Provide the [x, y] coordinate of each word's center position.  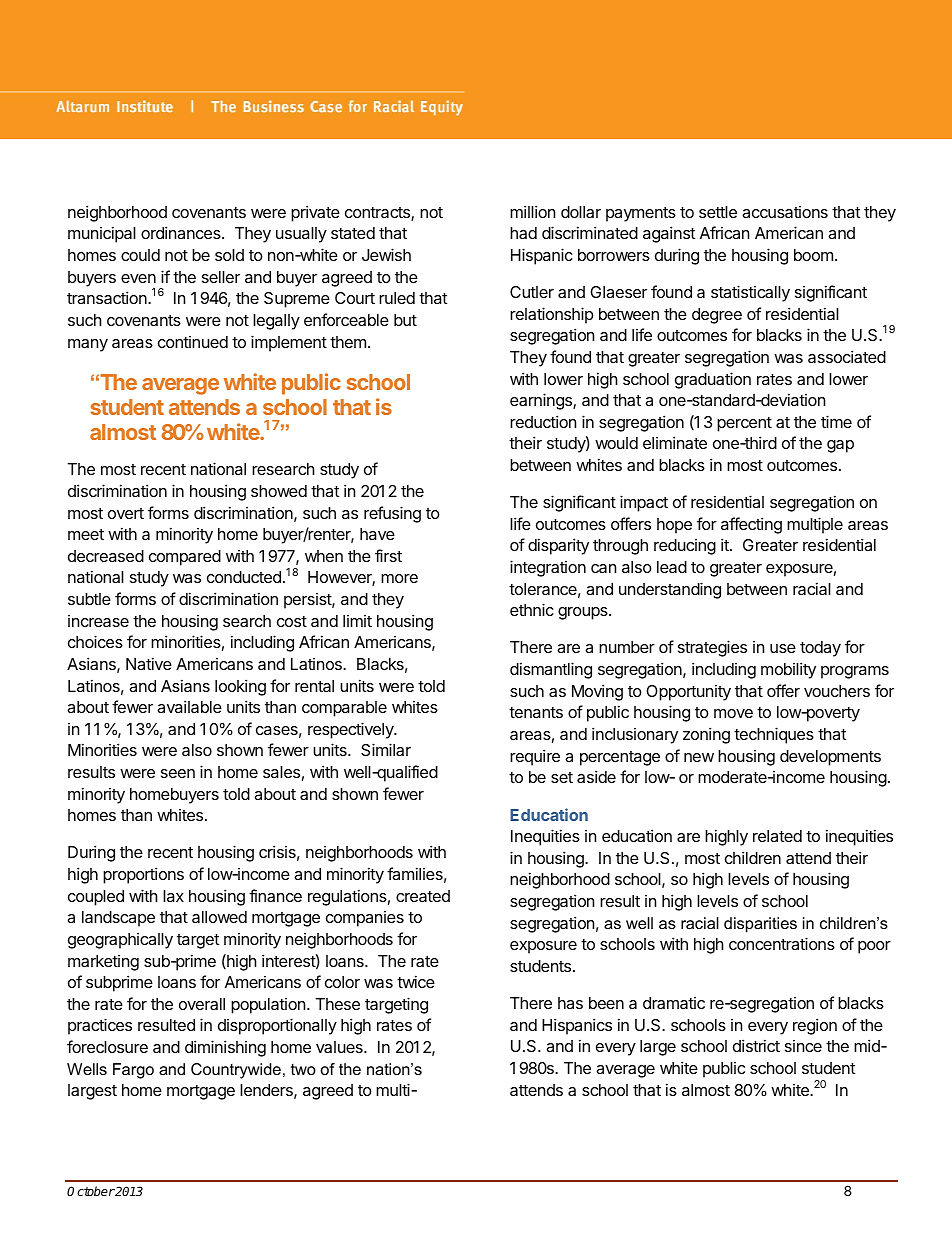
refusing [392, 514]
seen [178, 773]
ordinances [182, 232]
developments [830, 758]
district [756, 1045]
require [535, 757]
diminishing [225, 1048]
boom [813, 255]
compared [185, 558]
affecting [751, 525]
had [523, 233]
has [570, 1003]
